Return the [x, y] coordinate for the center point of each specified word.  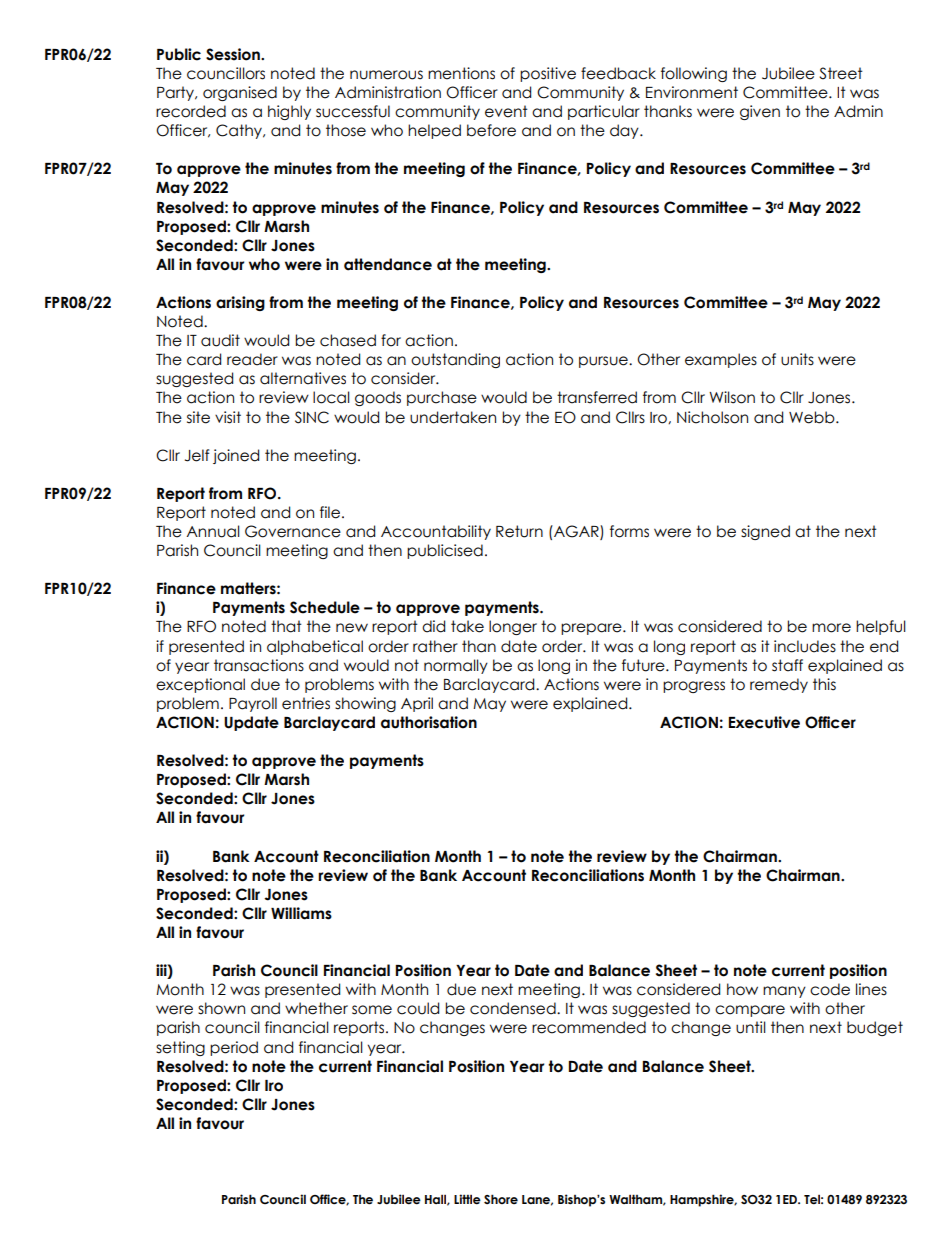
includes [805, 646]
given [760, 112]
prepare [592, 629]
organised [240, 93]
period [234, 1048]
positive [548, 74]
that [286, 626]
